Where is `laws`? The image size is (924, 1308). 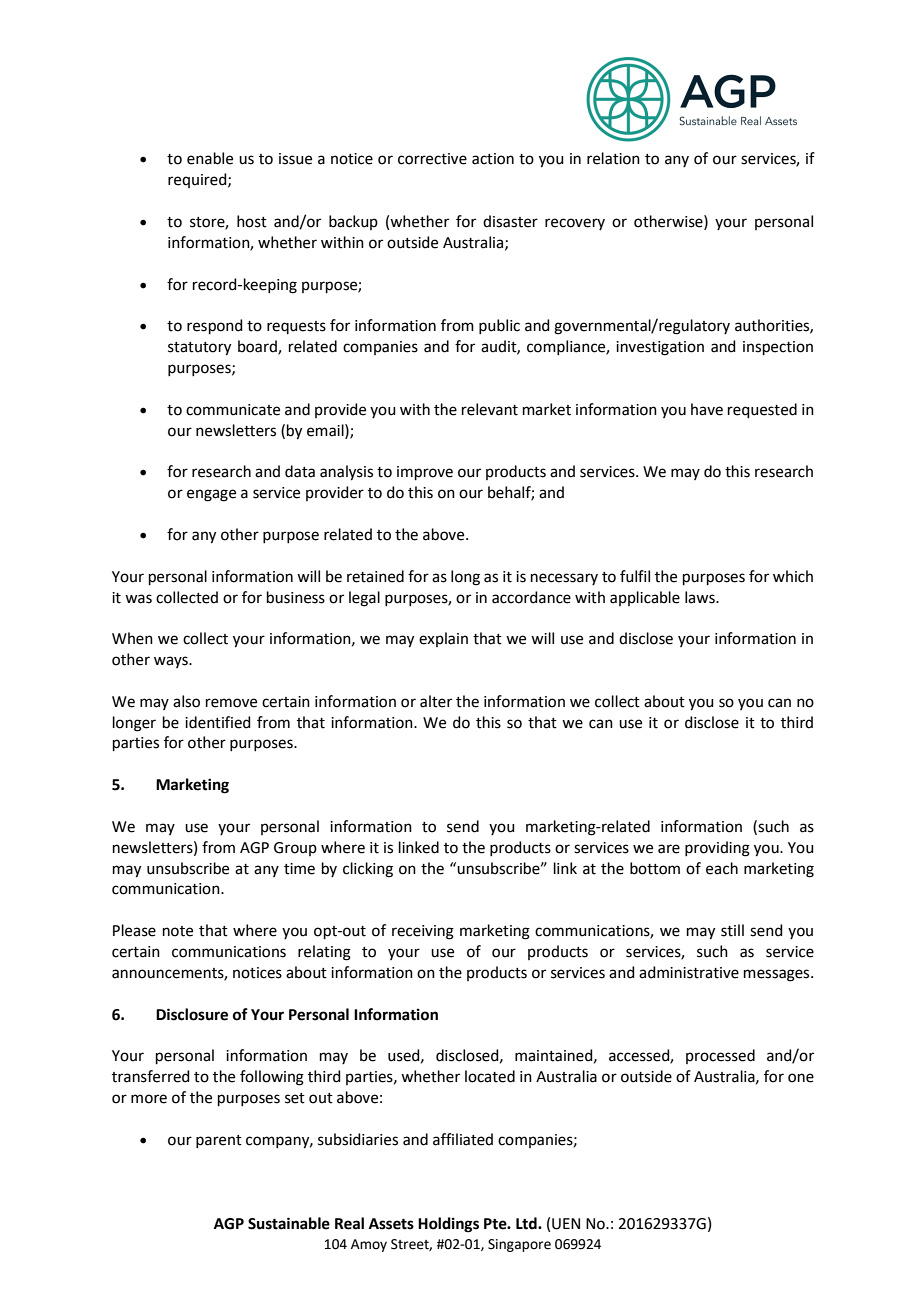
laws is located at coordinates (701, 597).
